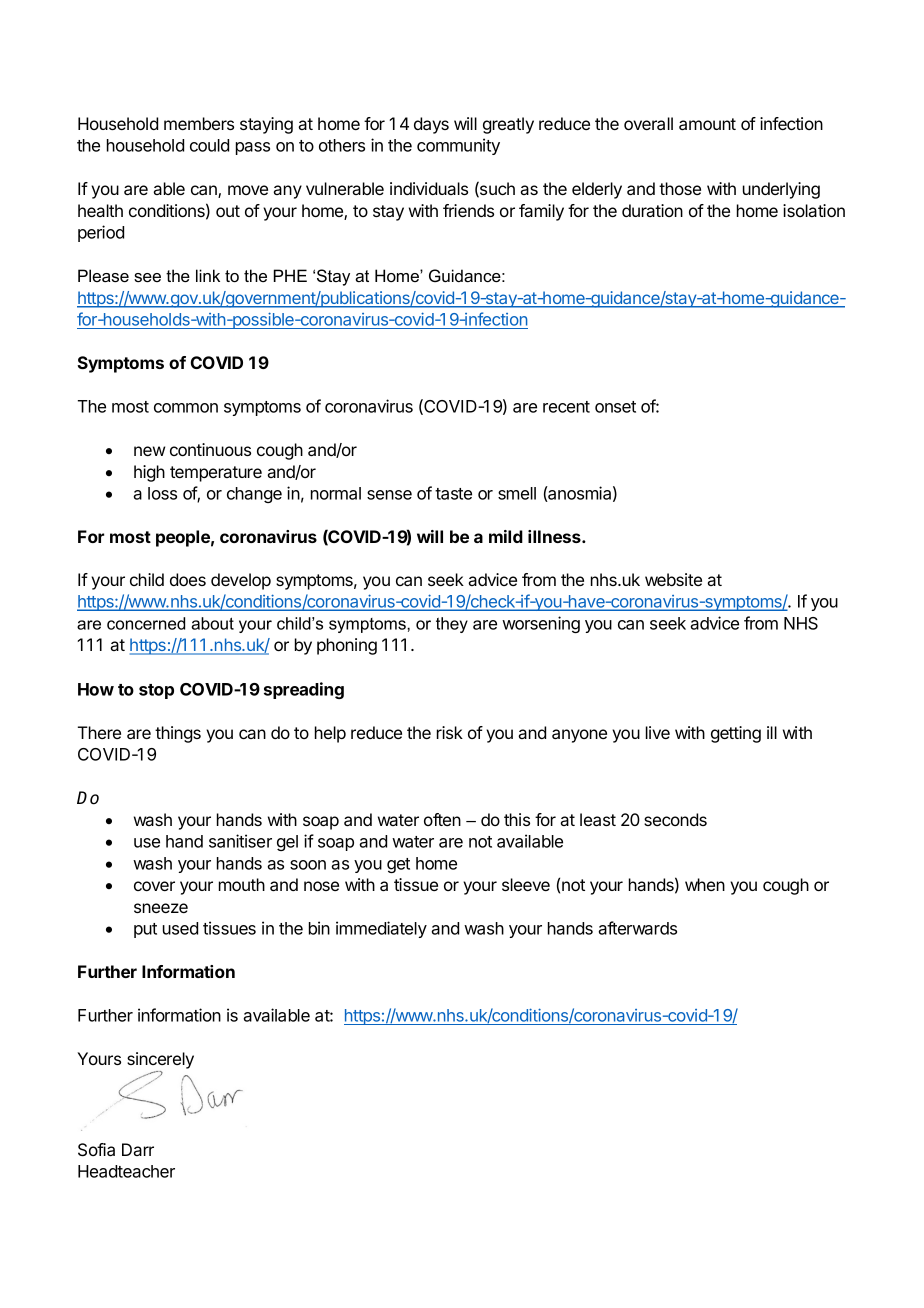 The image size is (924, 1308). What do you see at coordinates (675, 819) in the image?
I see `seconds` at bounding box center [675, 819].
